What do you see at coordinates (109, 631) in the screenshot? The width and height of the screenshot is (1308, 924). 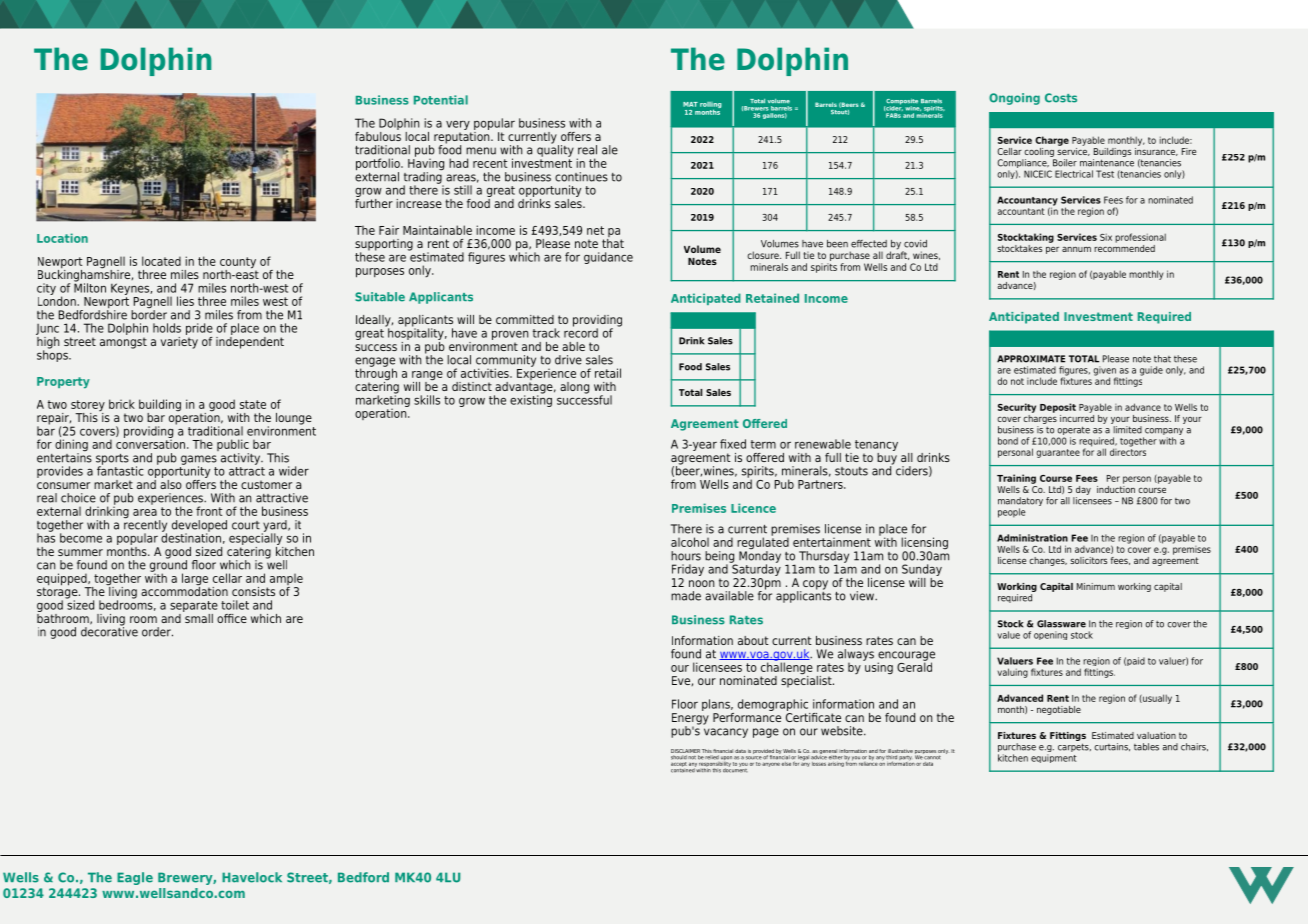 I see `decorative` at bounding box center [109, 631].
